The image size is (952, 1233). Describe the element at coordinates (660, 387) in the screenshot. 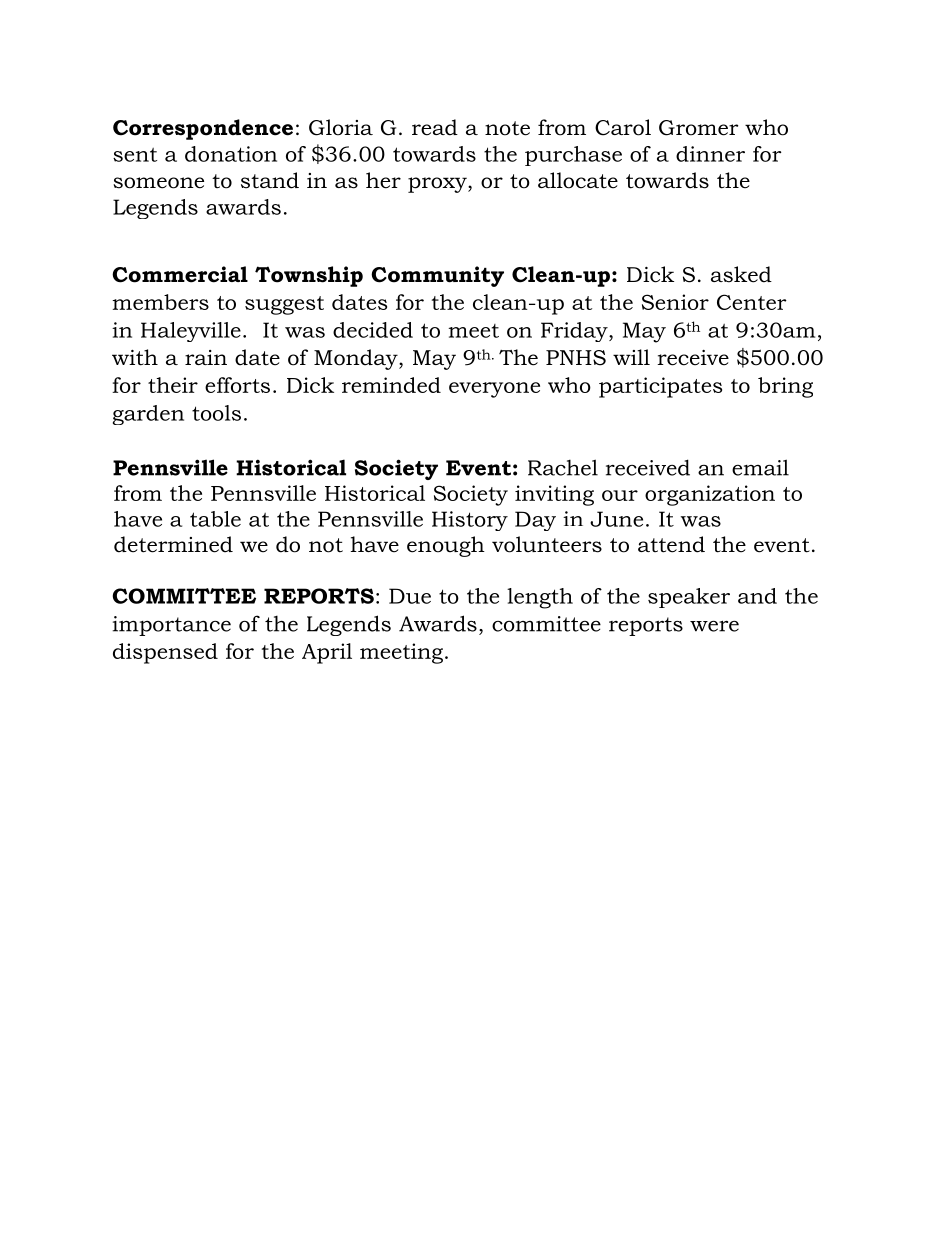

I see `participates` at that location.
